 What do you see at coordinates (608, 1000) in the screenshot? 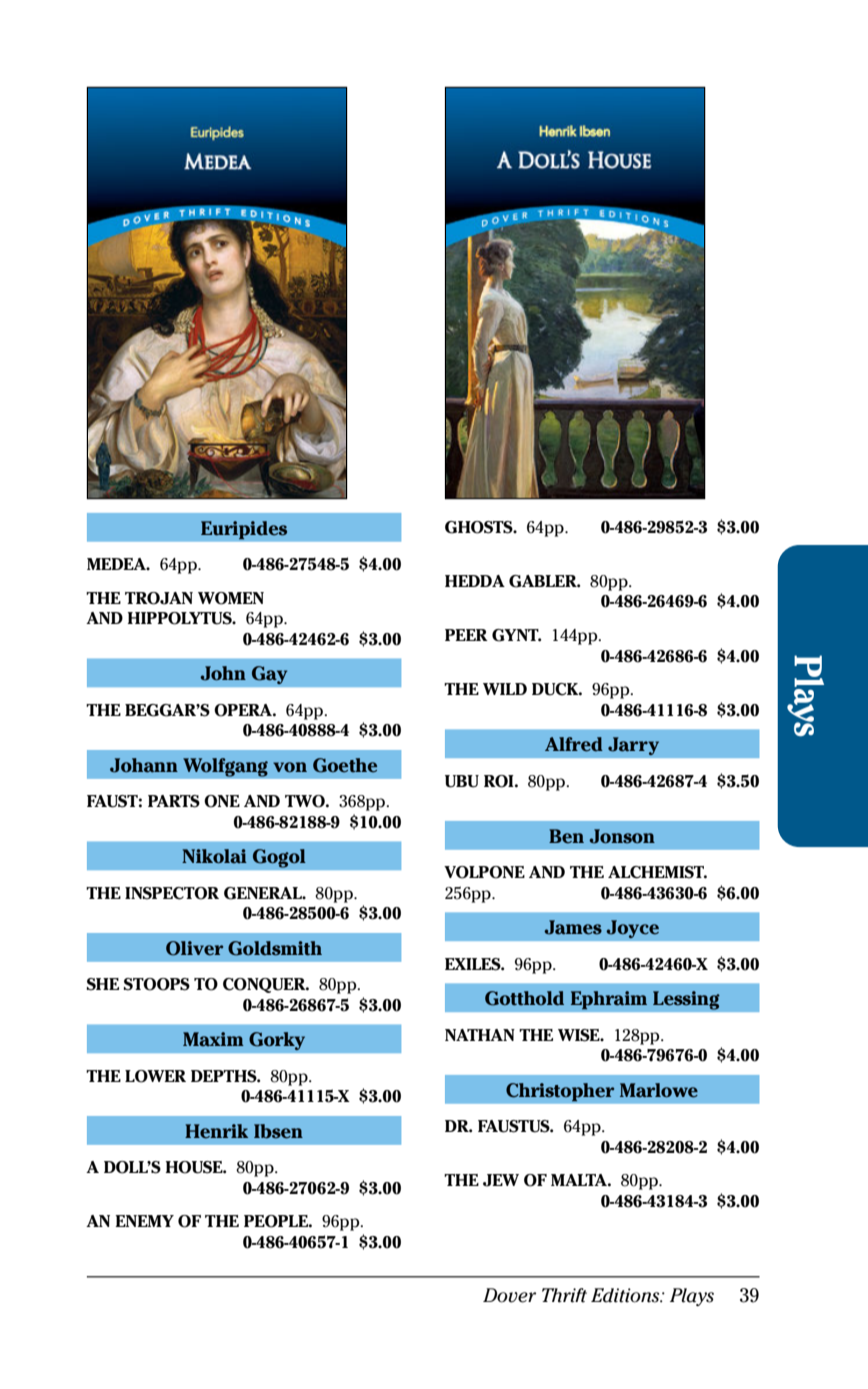
I see `Ephraim` at bounding box center [608, 1000].
